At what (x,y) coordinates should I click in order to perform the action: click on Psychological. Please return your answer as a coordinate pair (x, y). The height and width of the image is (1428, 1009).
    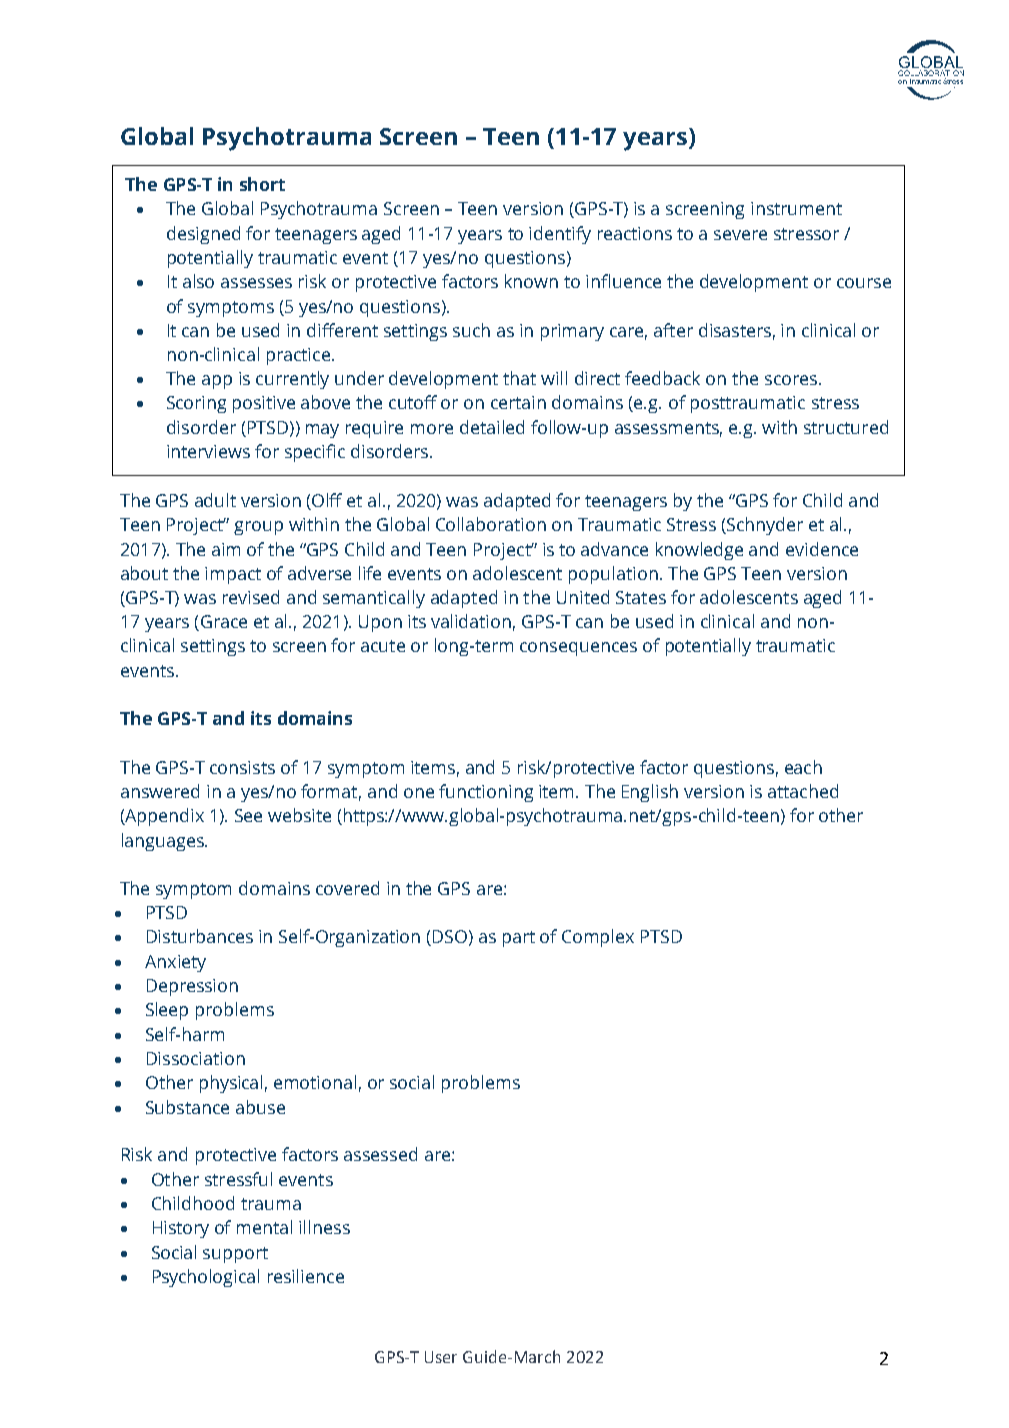
    Looking at the image, I should click on (206, 1278).
